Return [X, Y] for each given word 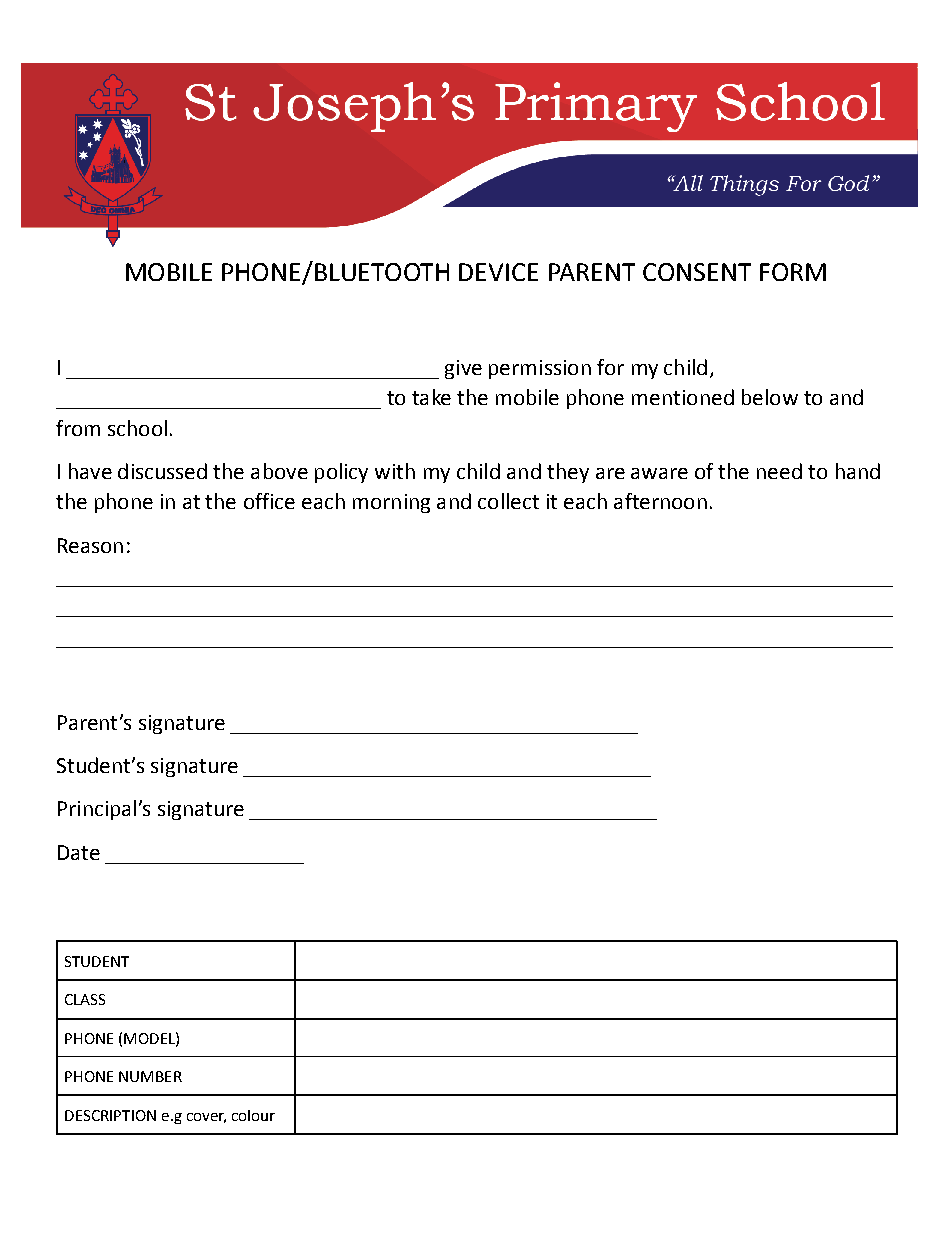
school [137, 428]
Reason [90, 545]
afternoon [660, 501]
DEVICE [498, 272]
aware [659, 473]
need [779, 471]
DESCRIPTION [110, 1115]
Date [79, 852]
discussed [162, 471]
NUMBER [150, 1076]
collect [508, 501]
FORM [793, 272]
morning [391, 503]
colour [253, 1115]
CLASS [85, 999]
